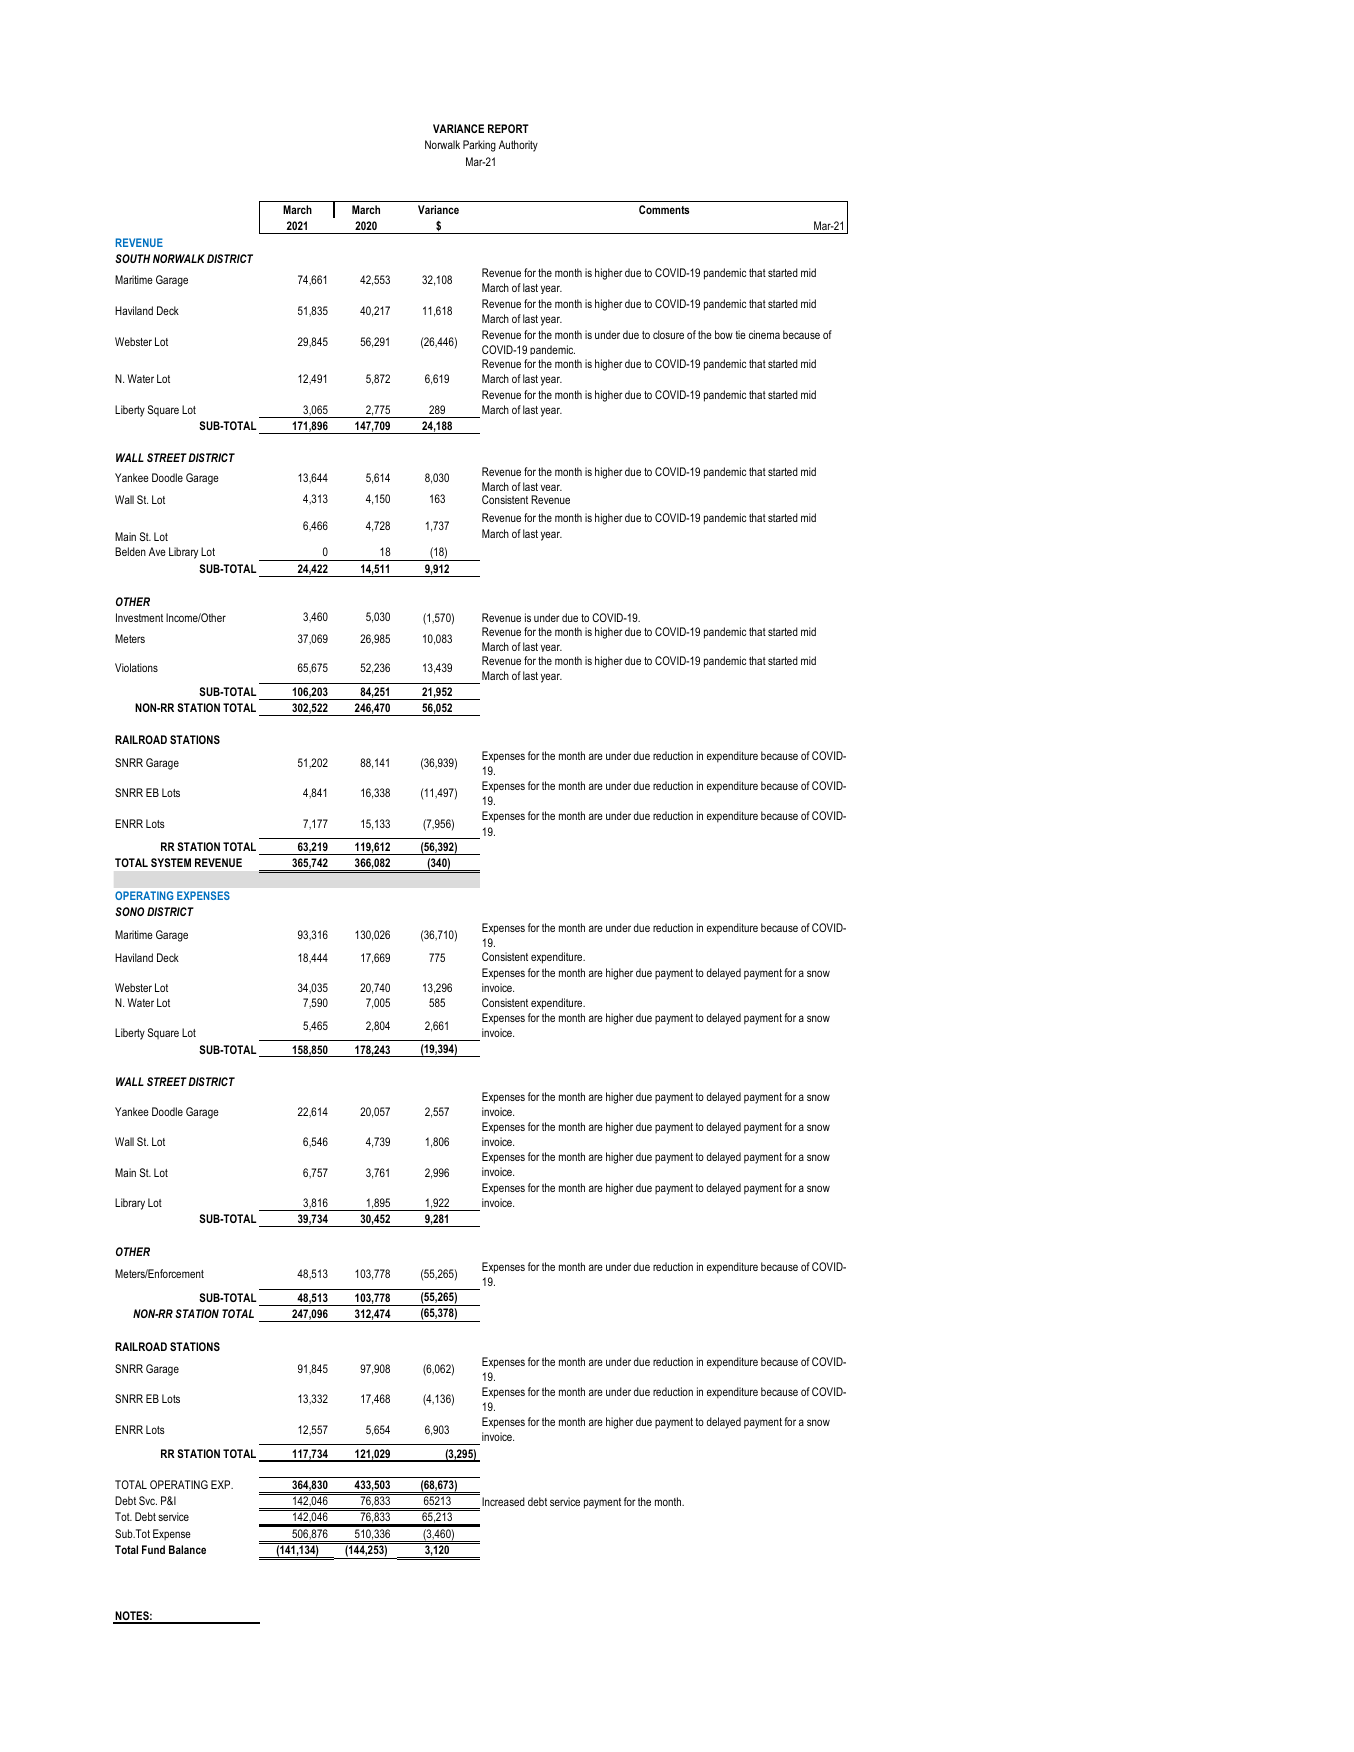 This screenshot has width=1354, height=1752. What do you see at coordinates (668, 334) in the screenshot?
I see `closure` at bounding box center [668, 334].
